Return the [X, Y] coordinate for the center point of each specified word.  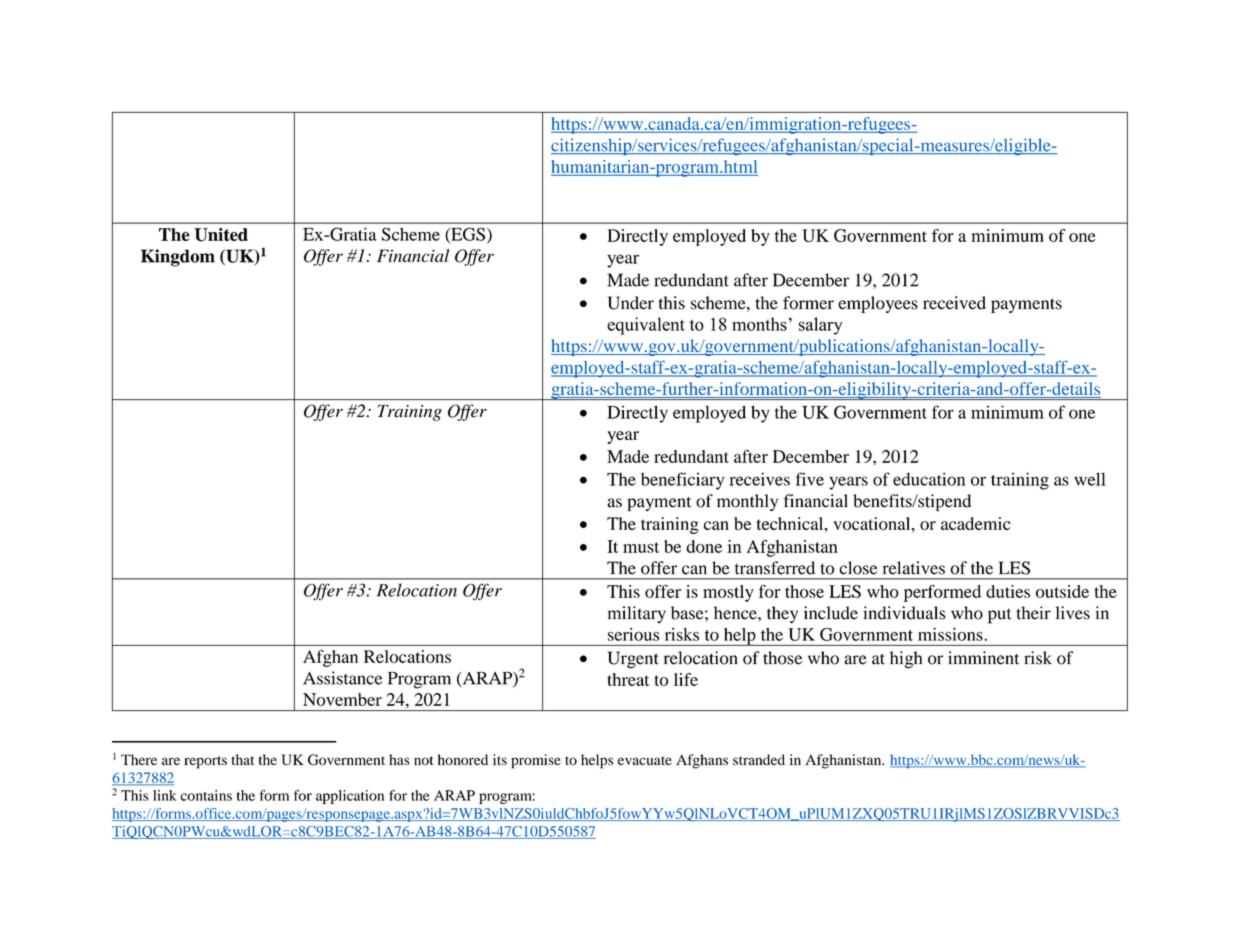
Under [631, 303]
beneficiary [682, 481]
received [954, 303]
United [221, 235]
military [637, 614]
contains [206, 795]
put [999, 616]
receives [759, 479]
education [929, 479]
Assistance [342, 678]
